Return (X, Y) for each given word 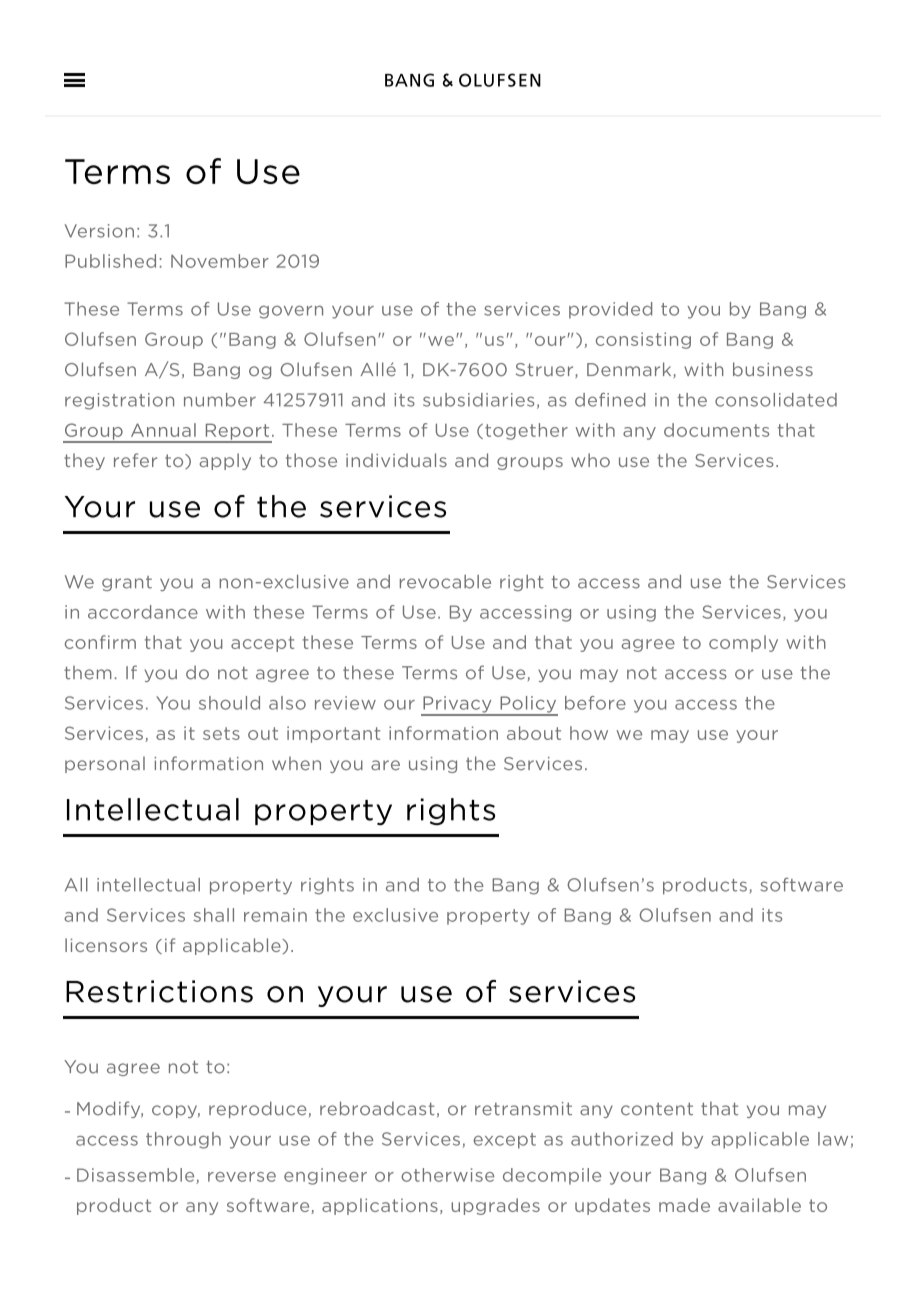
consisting (643, 340)
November (220, 261)
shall (214, 915)
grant (127, 583)
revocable (445, 582)
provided (610, 310)
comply (743, 643)
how (589, 733)
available (759, 1205)
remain (275, 915)
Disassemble (137, 1176)
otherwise (447, 1175)
